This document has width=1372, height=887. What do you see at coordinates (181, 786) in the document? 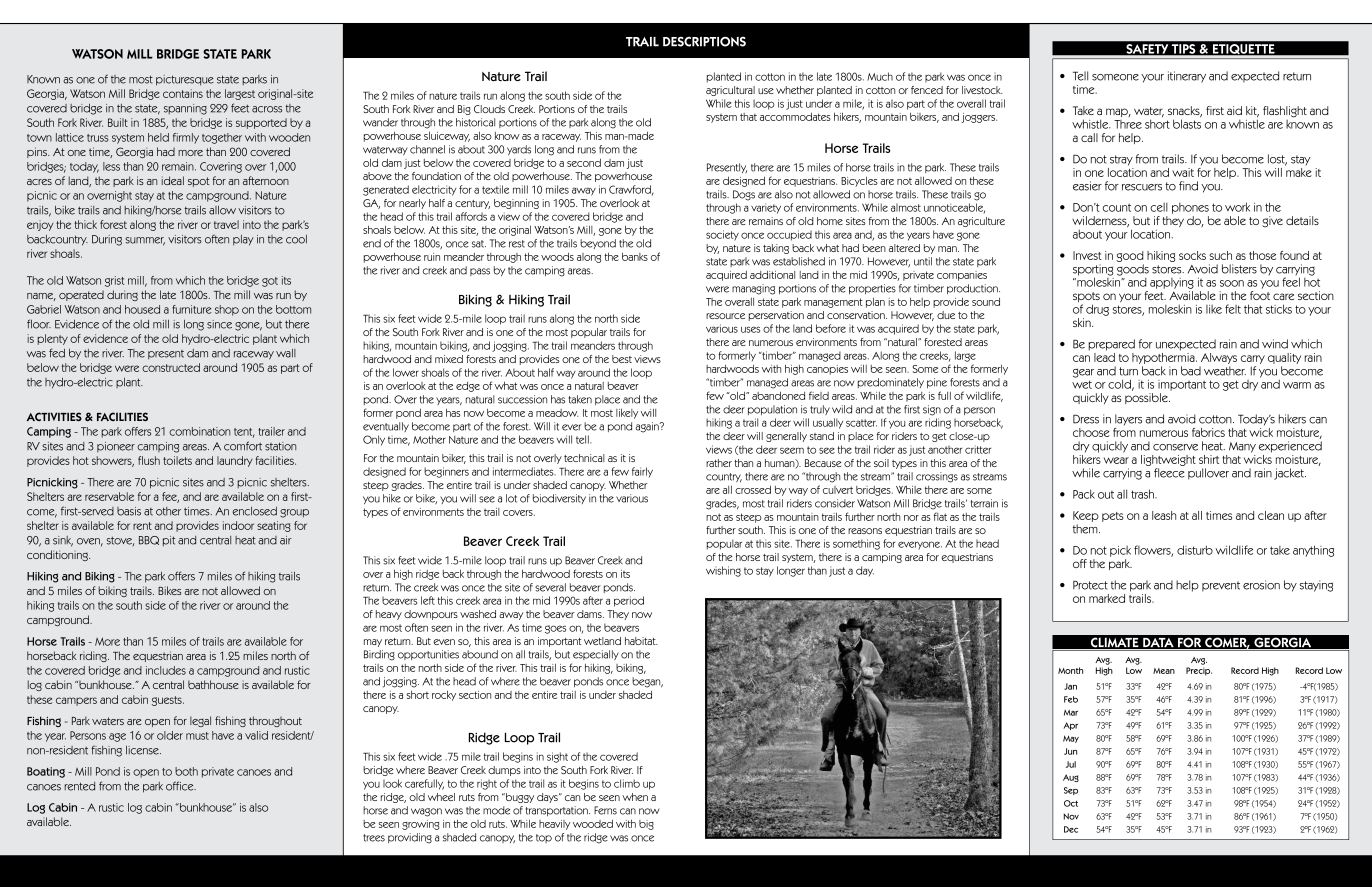
I see `office` at bounding box center [181, 786].
